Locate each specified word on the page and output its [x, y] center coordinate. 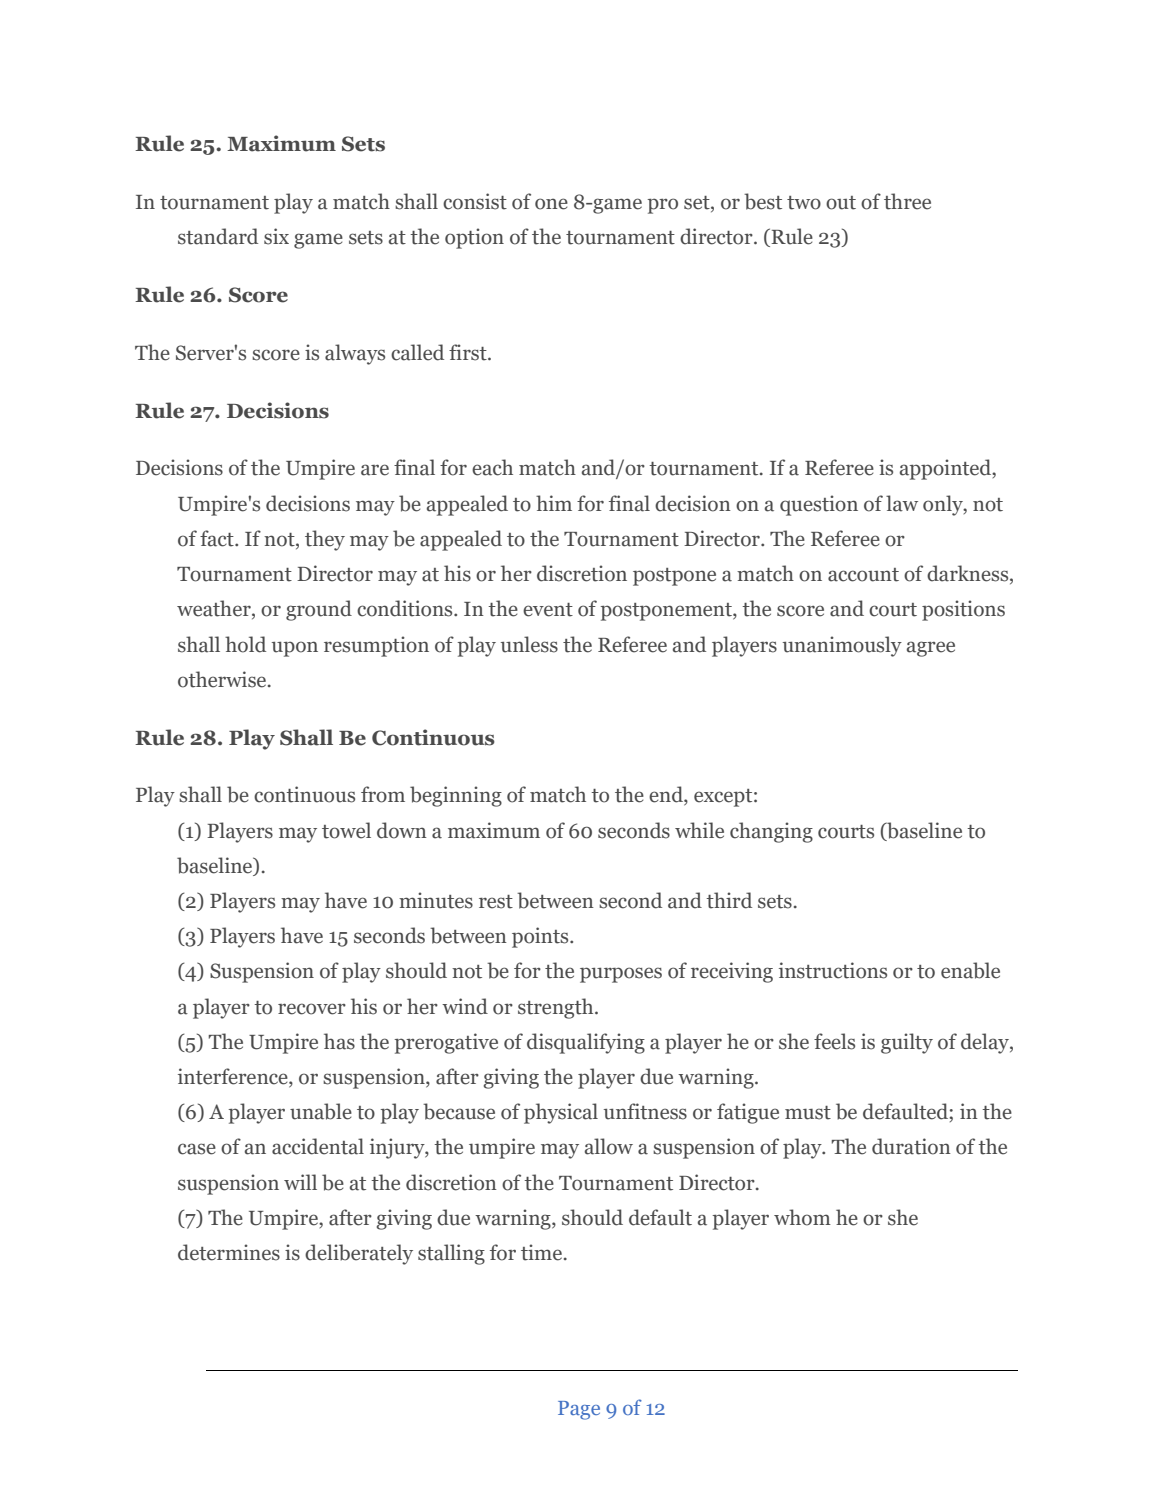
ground [319, 610]
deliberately [359, 1254]
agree [931, 649]
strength [557, 1008]
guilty [907, 1043]
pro [662, 206]
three [907, 201]
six [276, 236]
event [548, 610]
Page [579, 1410]
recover [312, 1009]
